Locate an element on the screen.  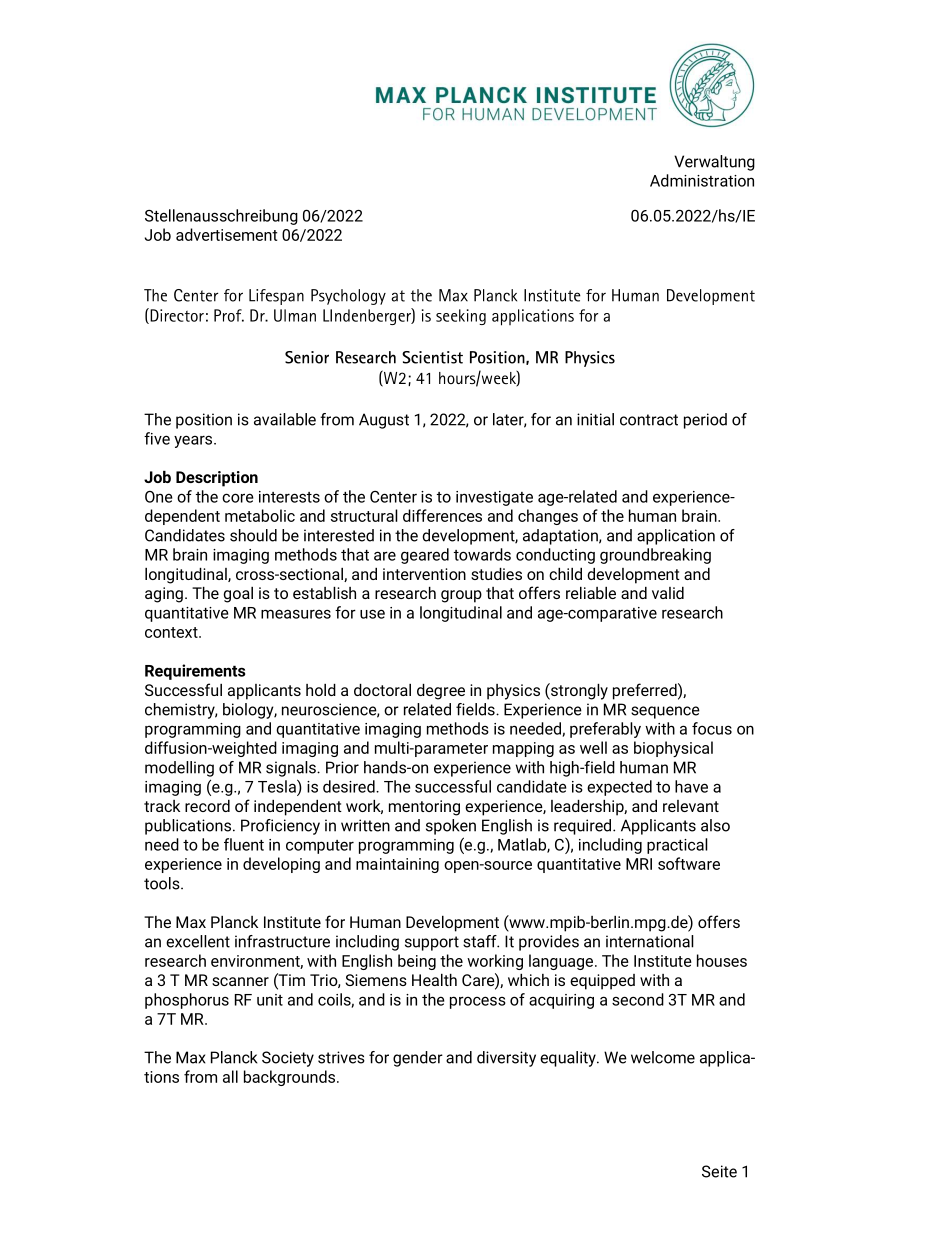
Requirements is located at coordinates (195, 672).
